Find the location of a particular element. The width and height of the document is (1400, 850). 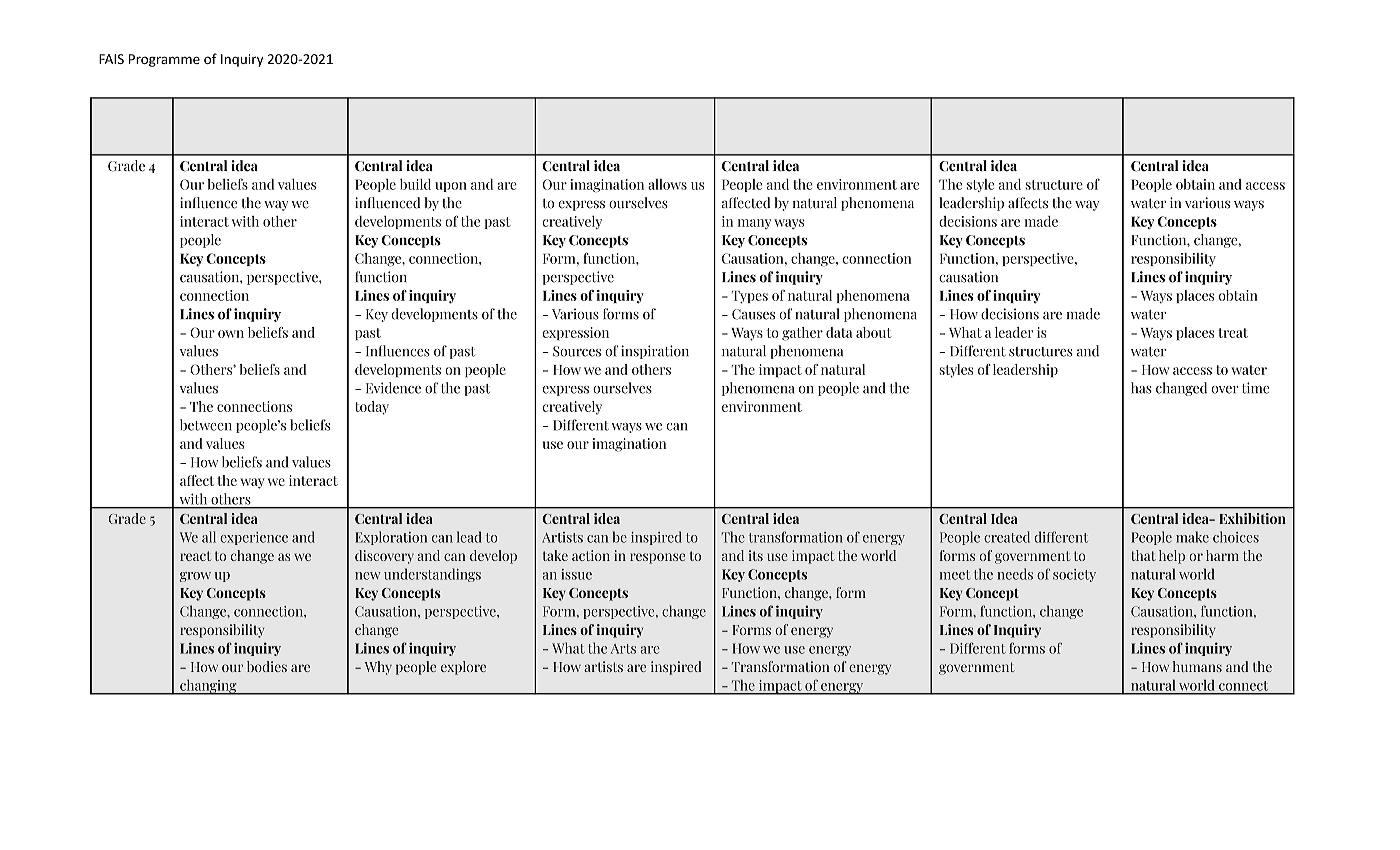

Programme is located at coordinates (164, 60).
